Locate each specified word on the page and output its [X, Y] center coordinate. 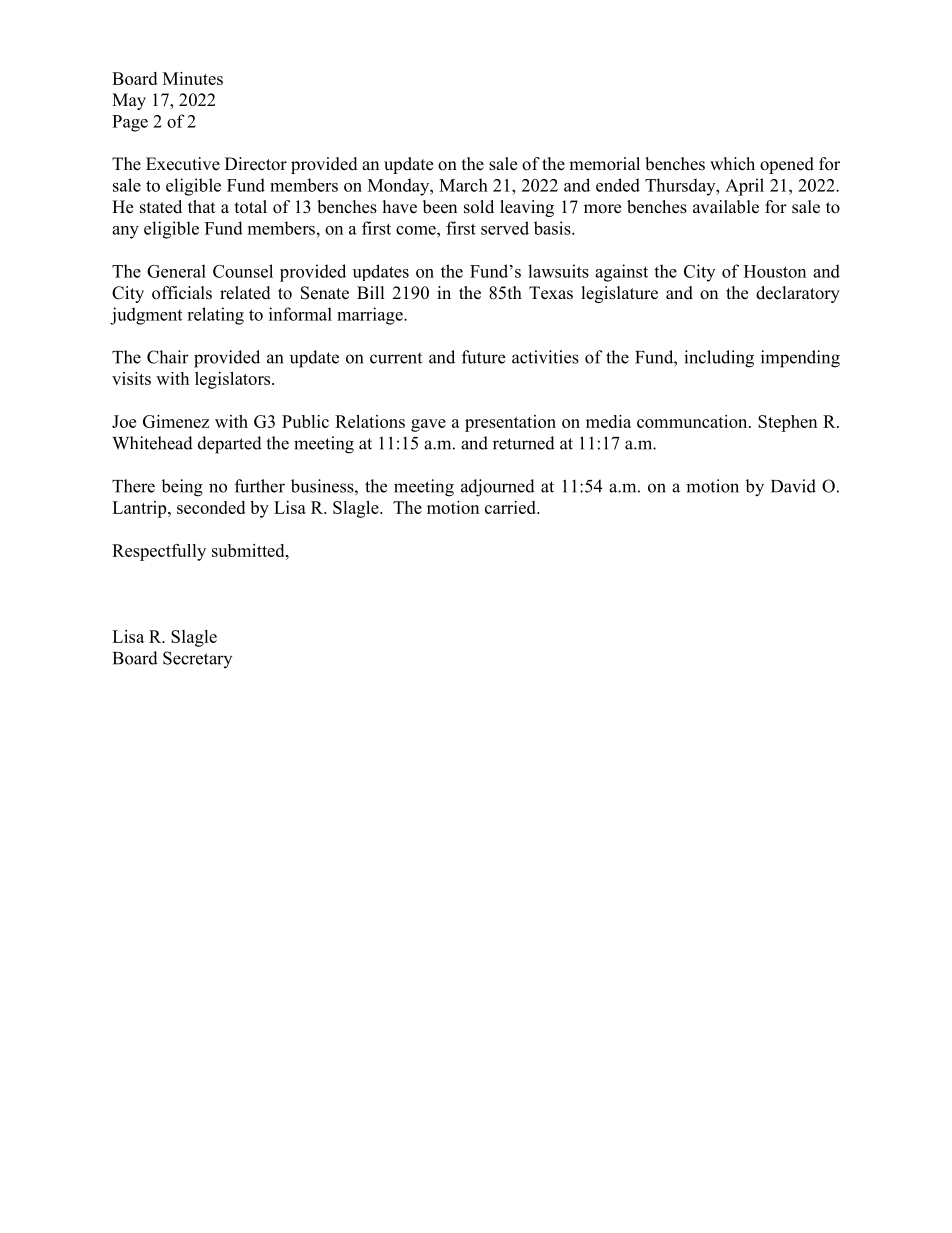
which [732, 163]
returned [524, 443]
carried [511, 507]
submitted [249, 550]
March [463, 185]
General [176, 271]
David [793, 486]
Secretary [197, 659]
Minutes [193, 78]
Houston [775, 271]
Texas [551, 293]
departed [230, 445]
